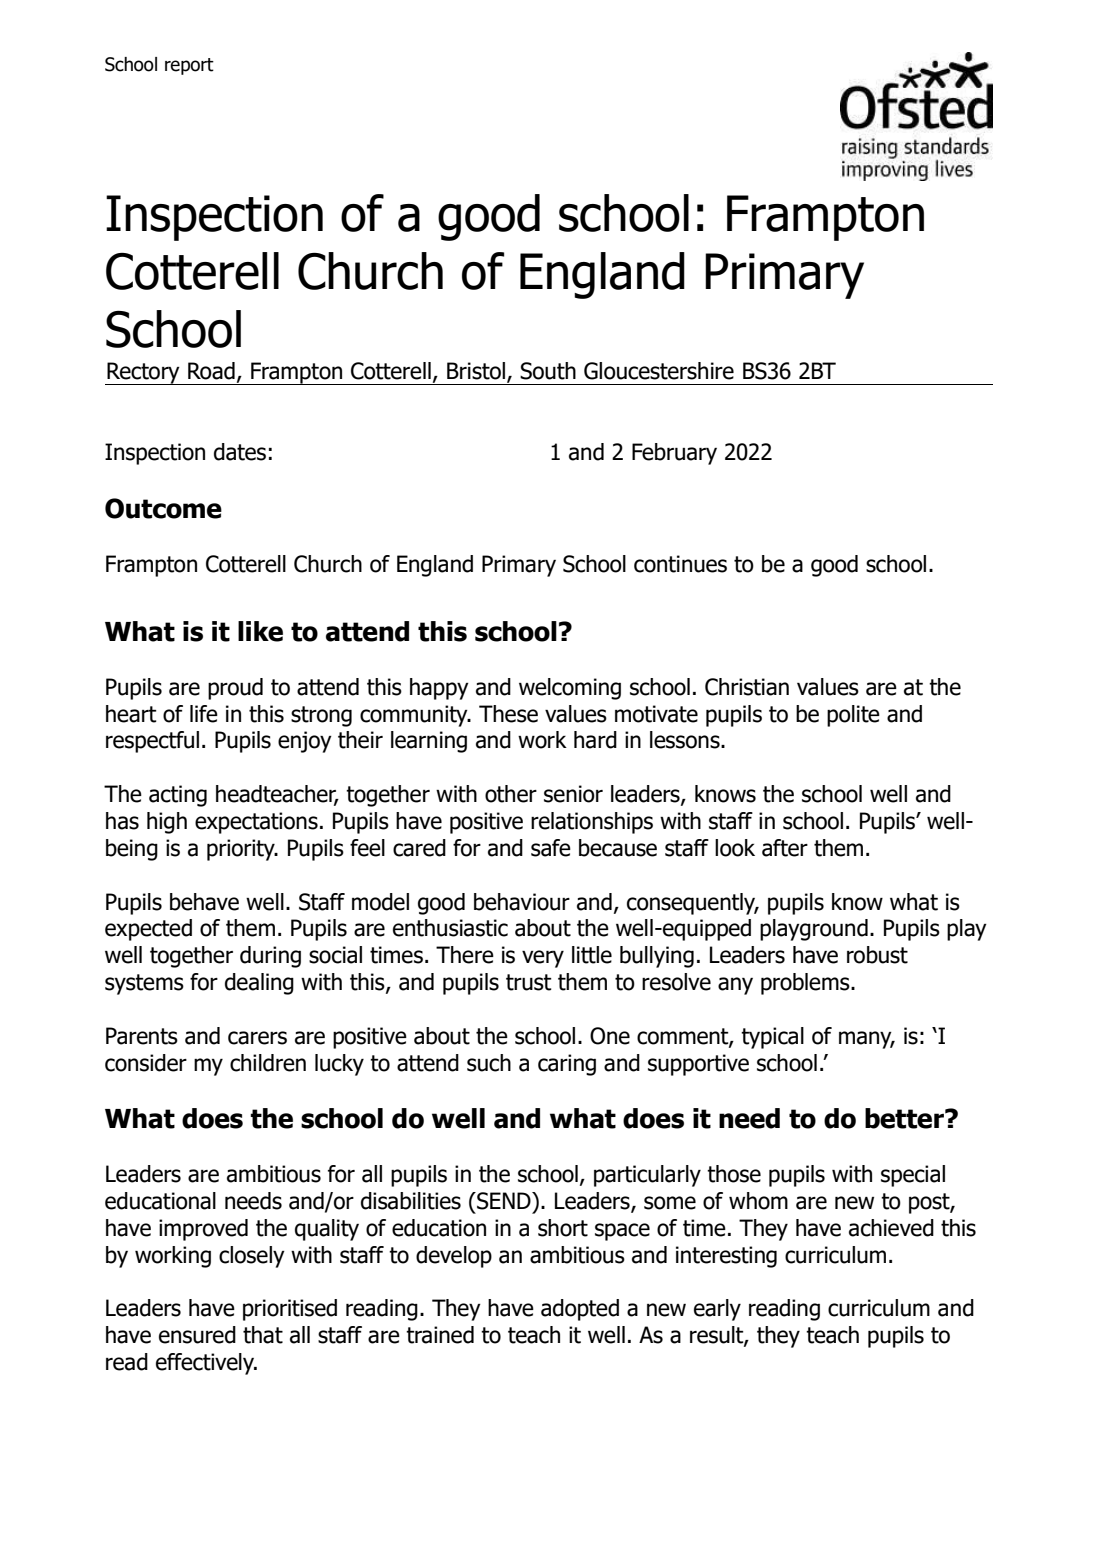 The image size is (1096, 1554). Describe the element at coordinates (189, 66) in the document. I see `report` at that location.
